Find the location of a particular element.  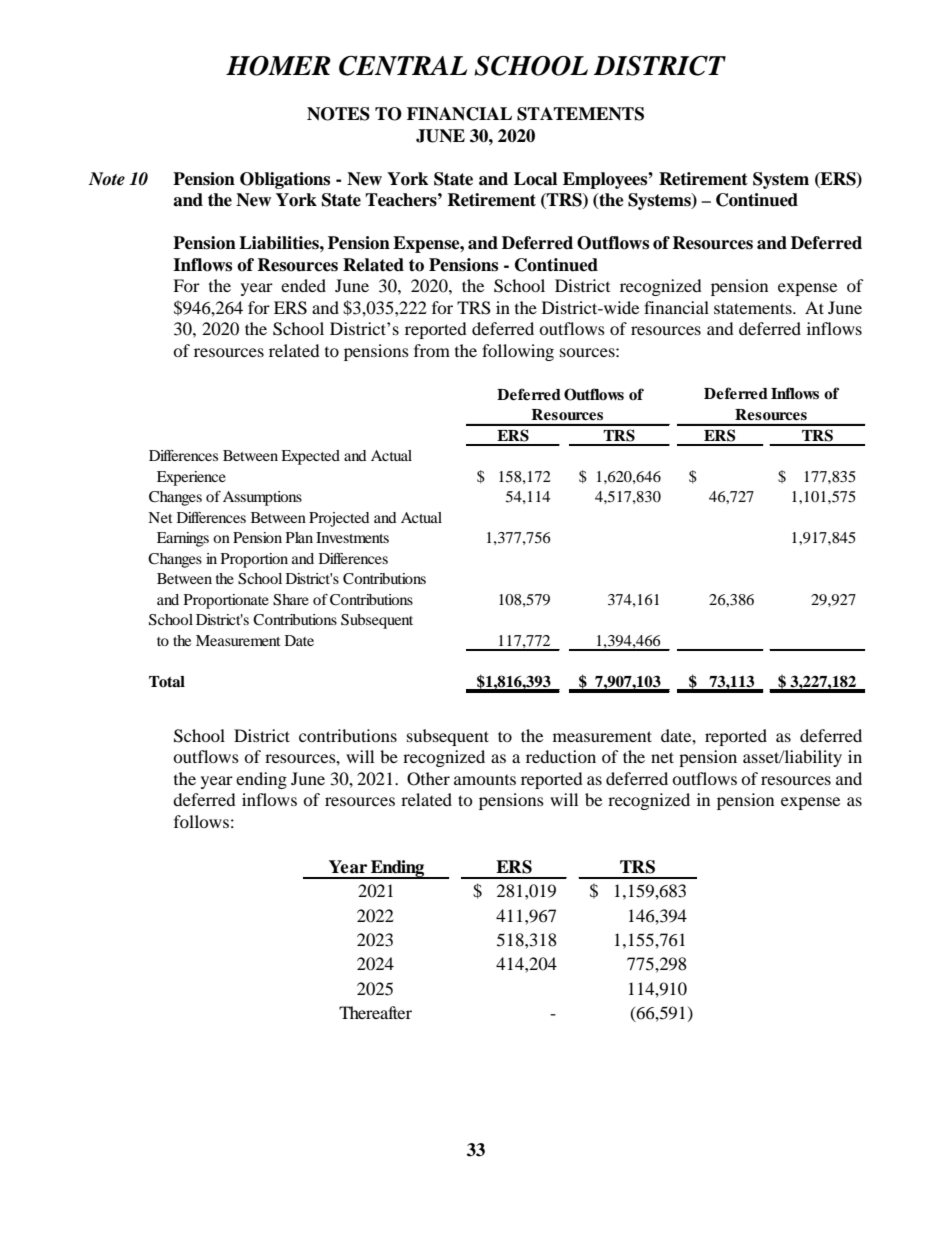

Experience is located at coordinates (191, 478).
